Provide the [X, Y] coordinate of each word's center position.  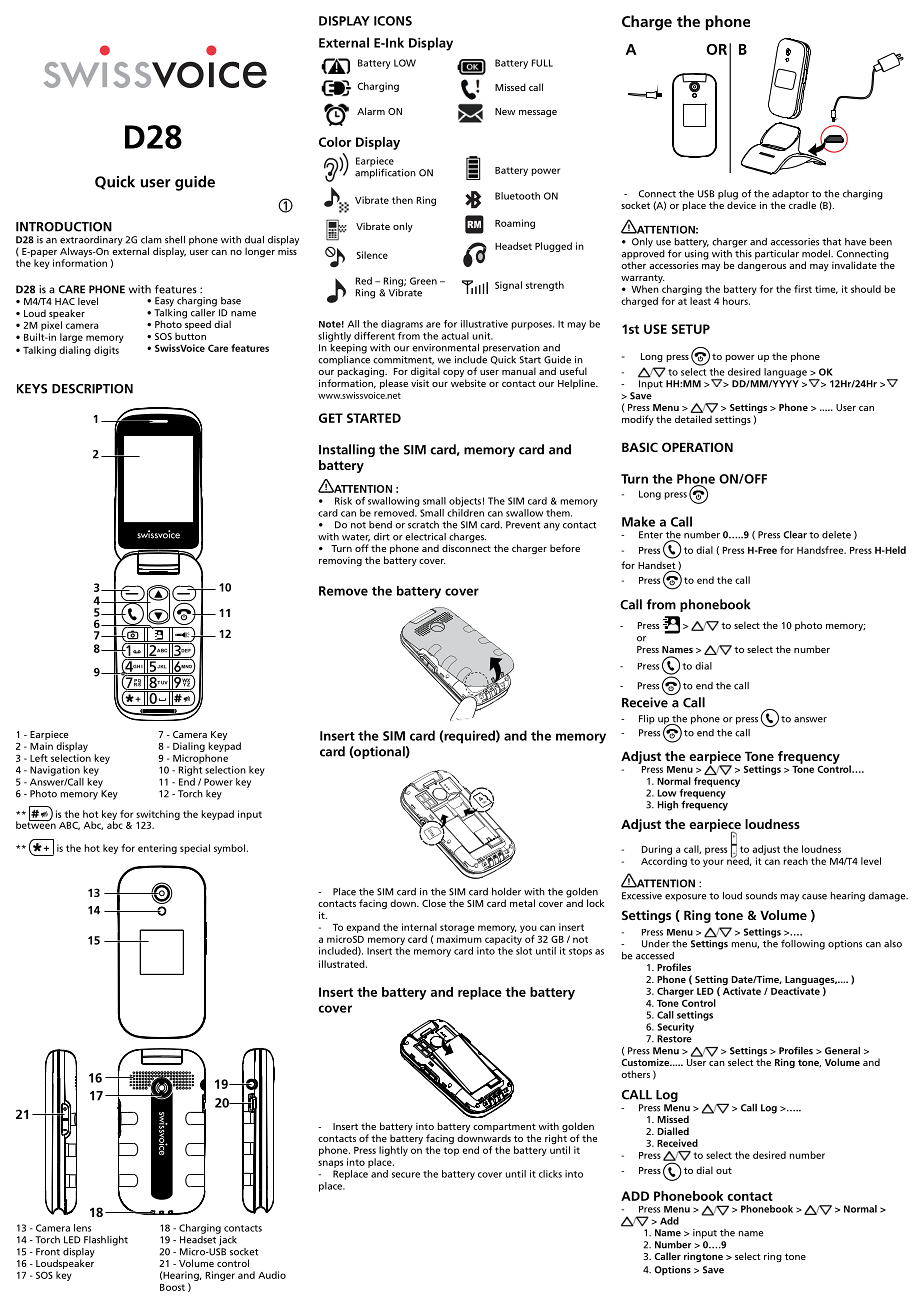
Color [335, 142]
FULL [542, 63]
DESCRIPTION [92, 389]
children [465, 513]
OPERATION [697, 447]
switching [158, 816]
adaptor [791, 196]
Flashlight [106, 1241]
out [724, 1170]
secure [406, 1175]
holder [506, 892]
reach [795, 861]
